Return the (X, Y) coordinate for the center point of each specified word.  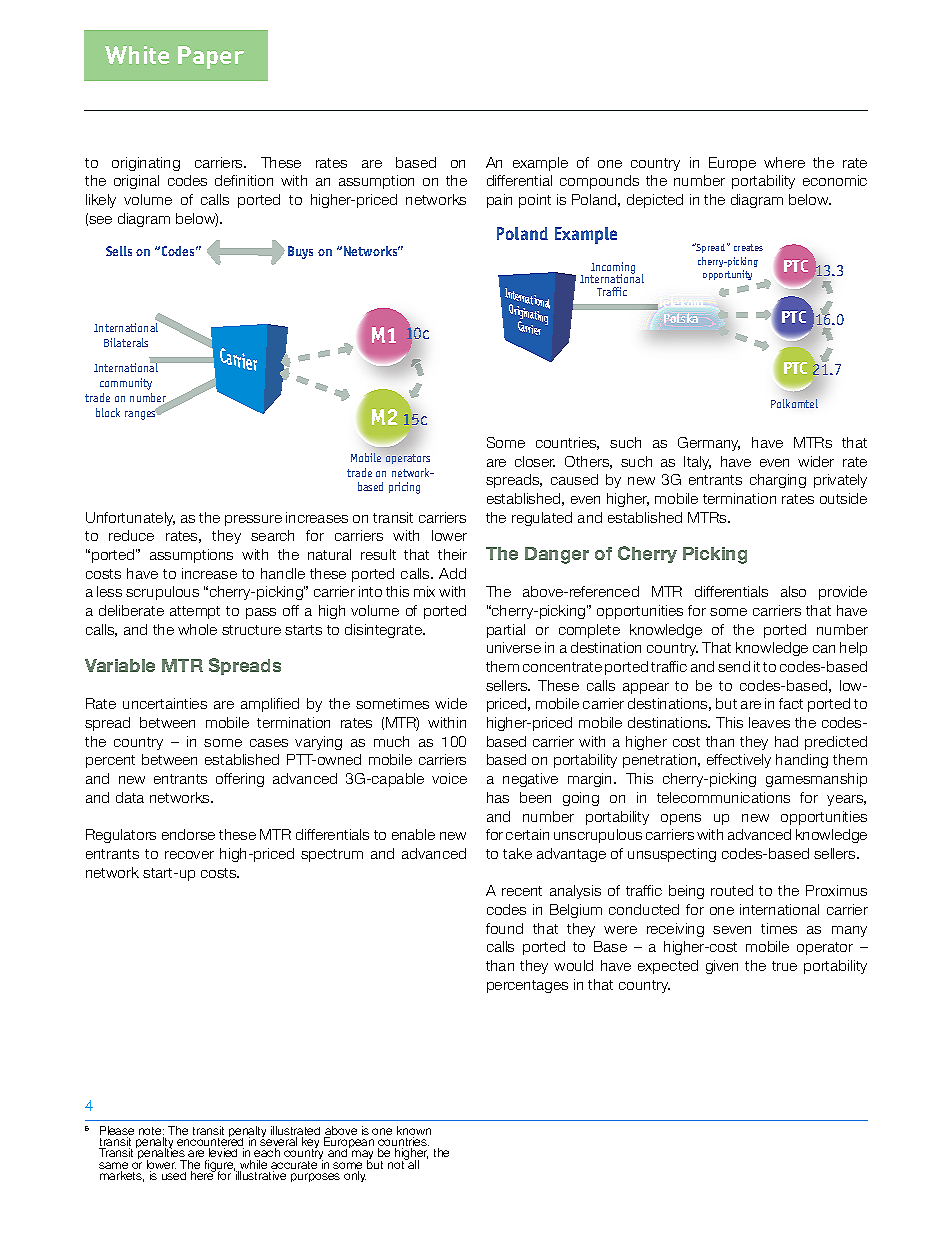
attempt (195, 612)
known (414, 1132)
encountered (210, 1142)
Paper (211, 57)
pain (499, 201)
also (793, 591)
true (784, 966)
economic (835, 180)
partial (506, 631)
